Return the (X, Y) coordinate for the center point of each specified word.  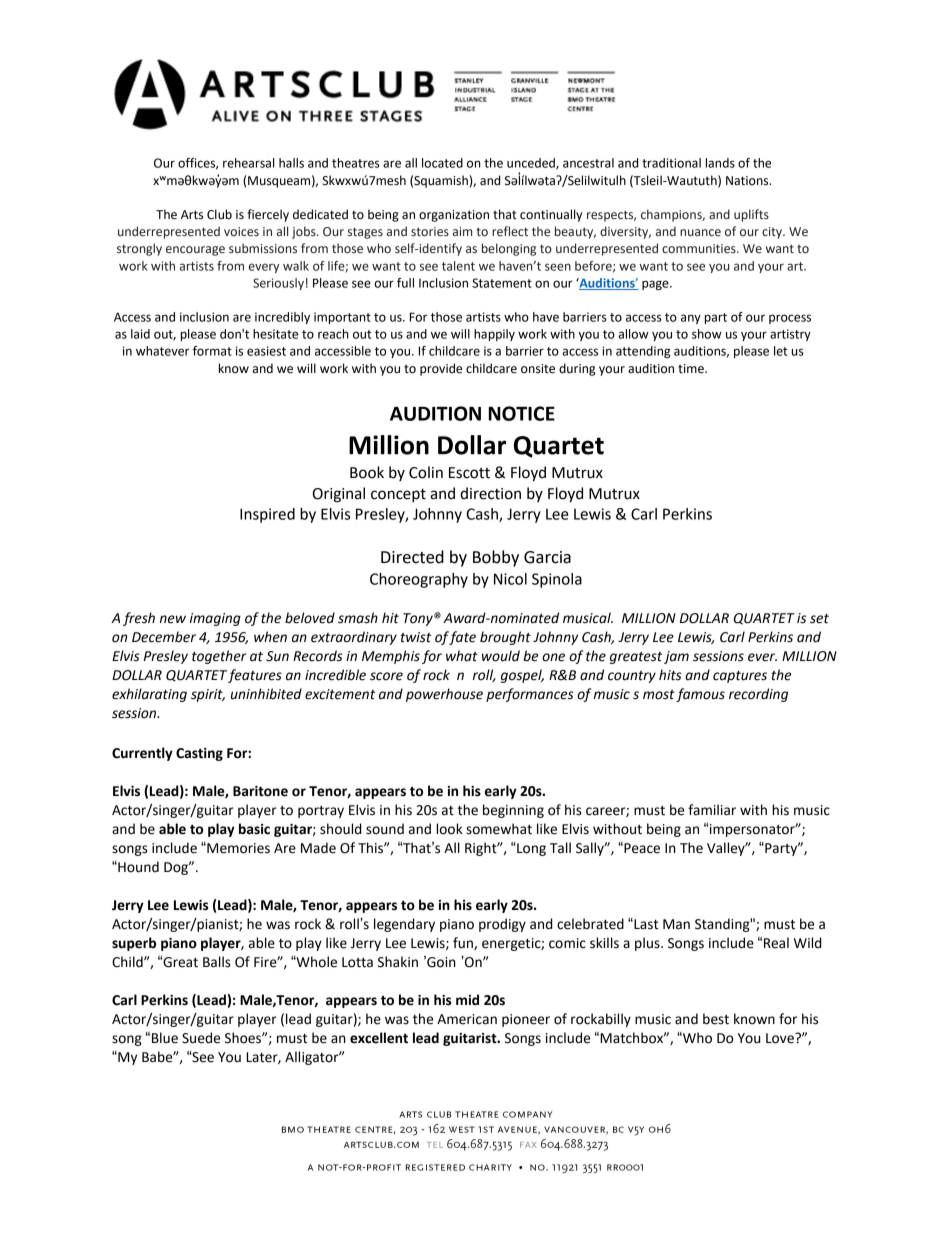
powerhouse (444, 695)
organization (454, 216)
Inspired (267, 515)
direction (490, 493)
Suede (201, 1038)
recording (758, 695)
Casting (199, 754)
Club (219, 214)
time (692, 369)
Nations (748, 181)
